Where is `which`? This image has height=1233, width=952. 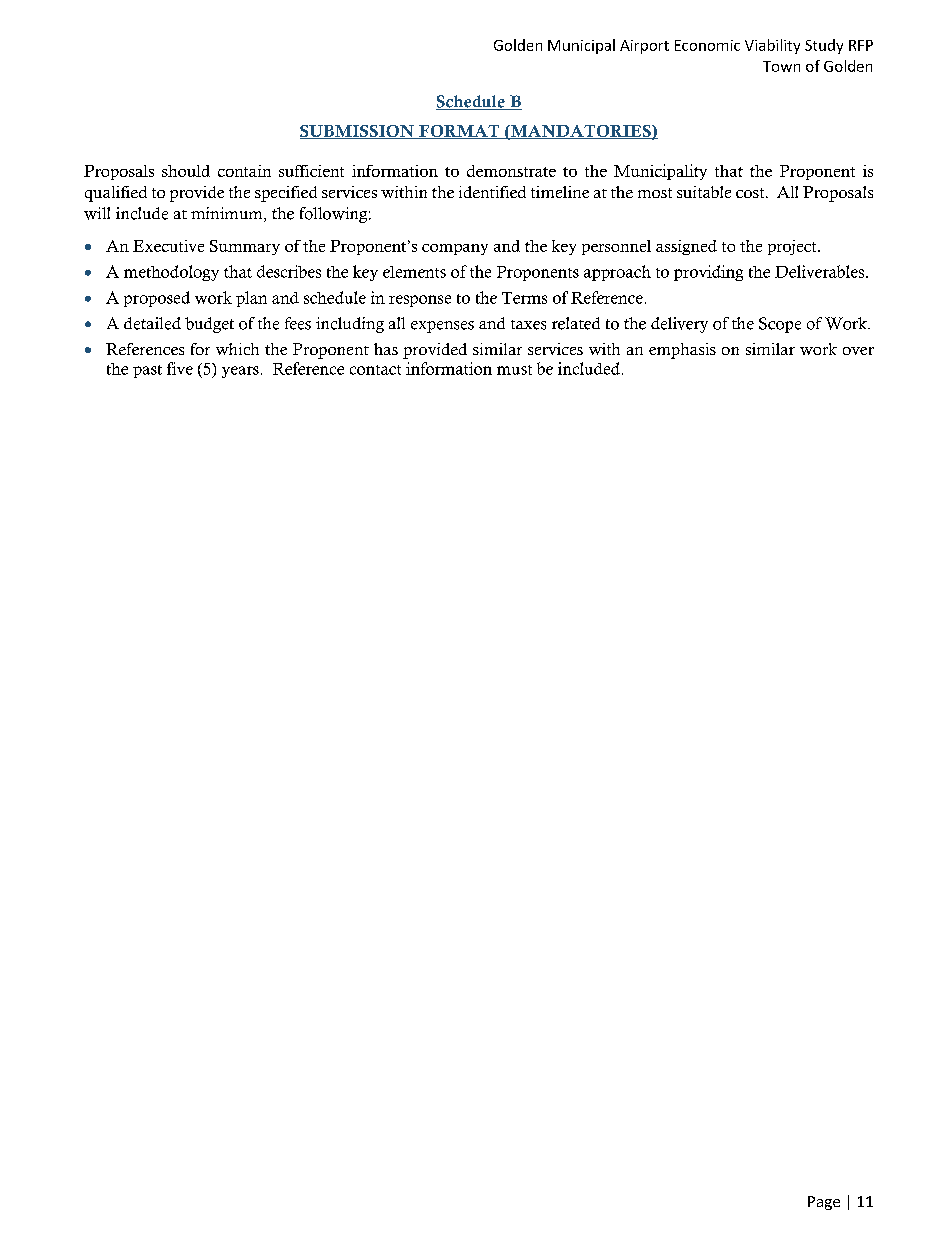 which is located at coordinates (237, 349).
